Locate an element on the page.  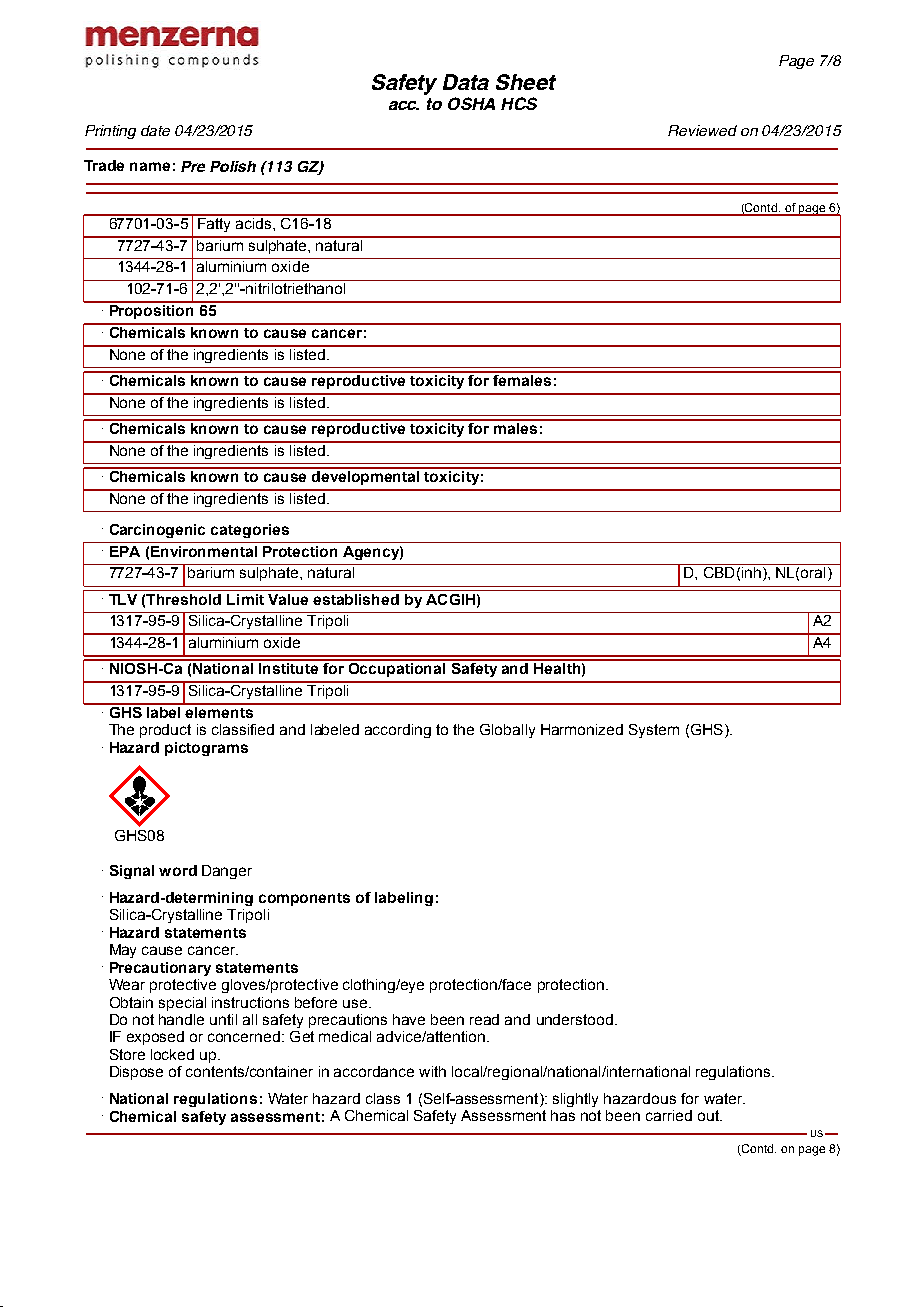
Reviewed is located at coordinates (702, 130).
